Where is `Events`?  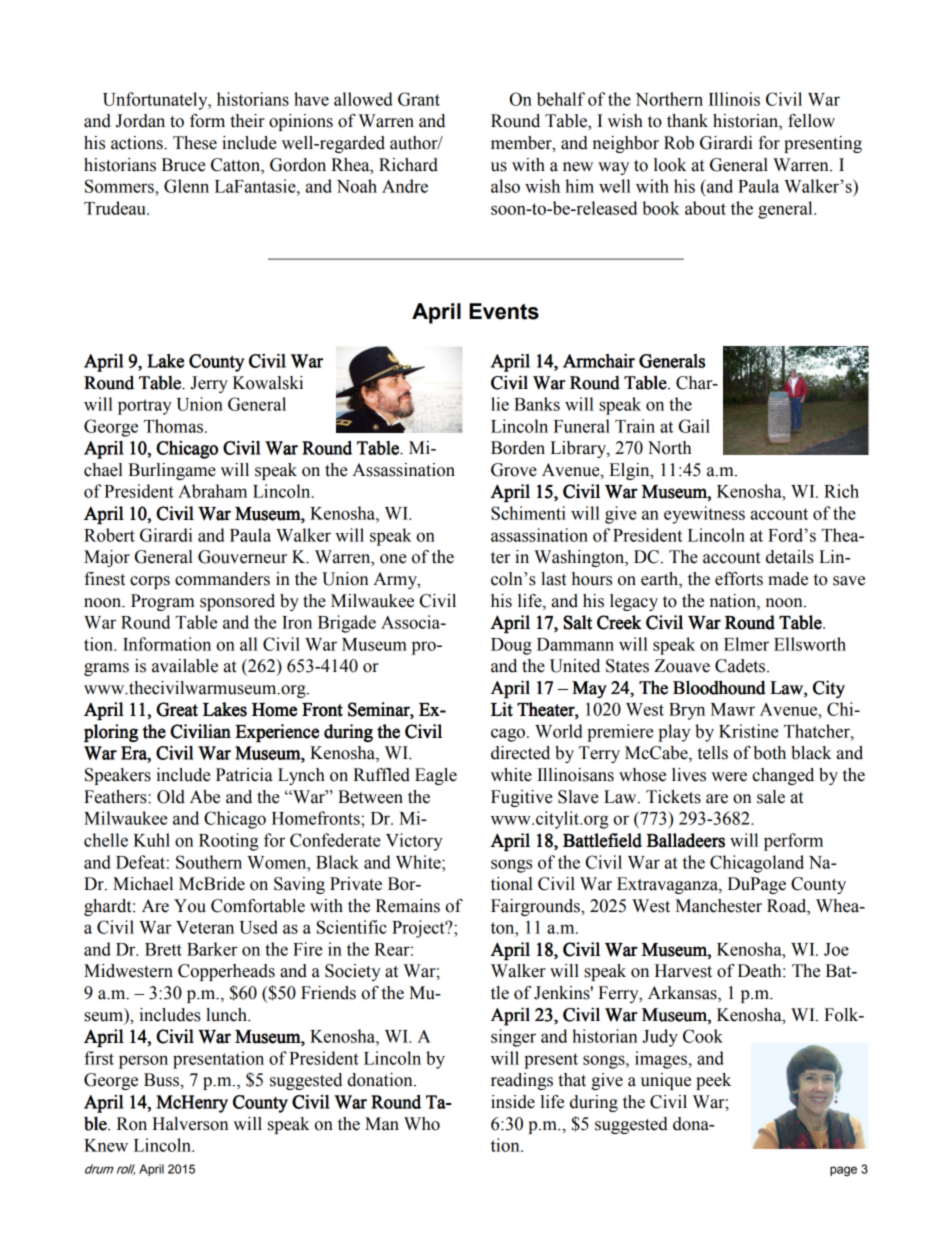
Events is located at coordinates (504, 311).
